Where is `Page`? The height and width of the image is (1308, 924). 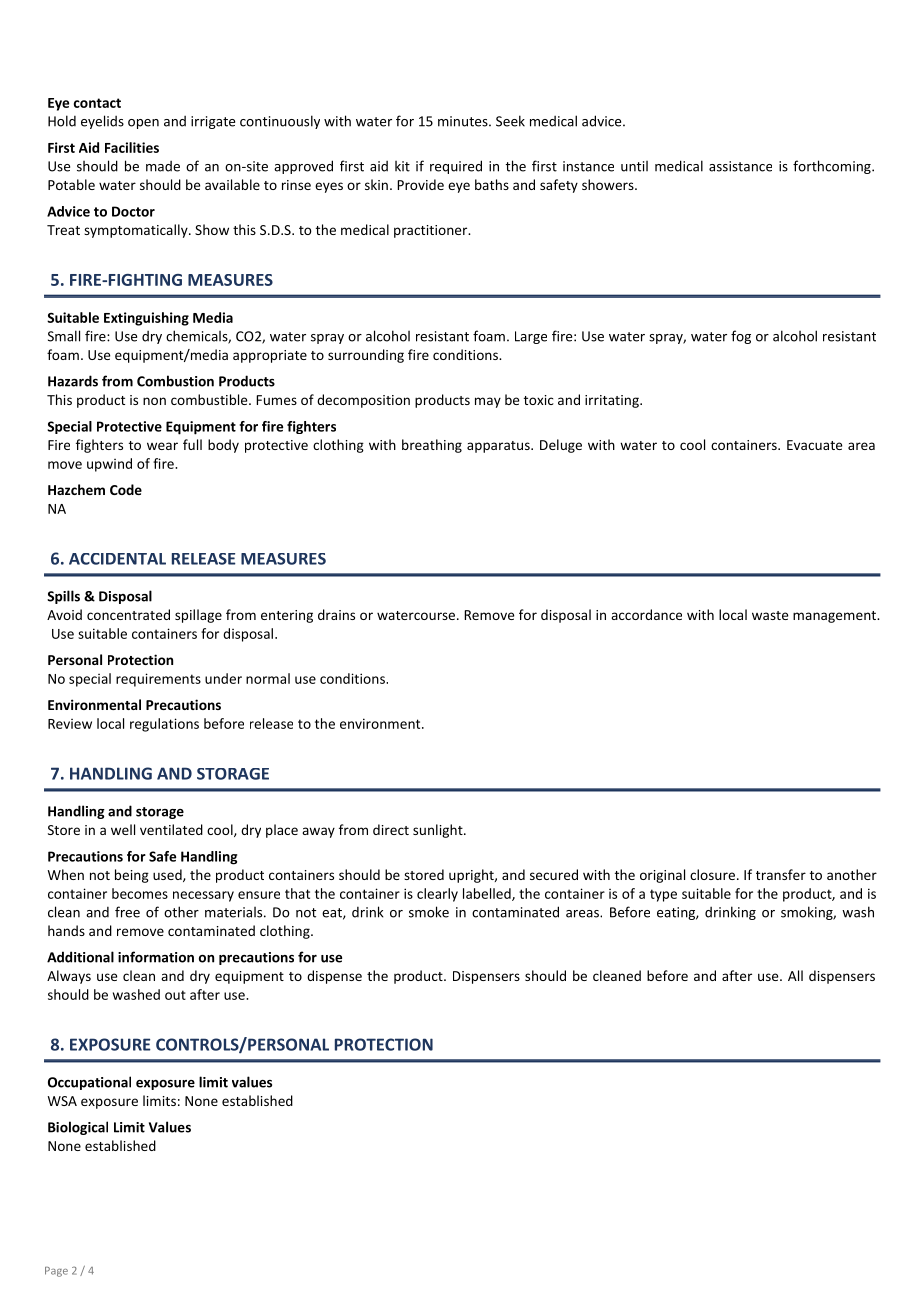
Page is located at coordinates (56, 1272).
